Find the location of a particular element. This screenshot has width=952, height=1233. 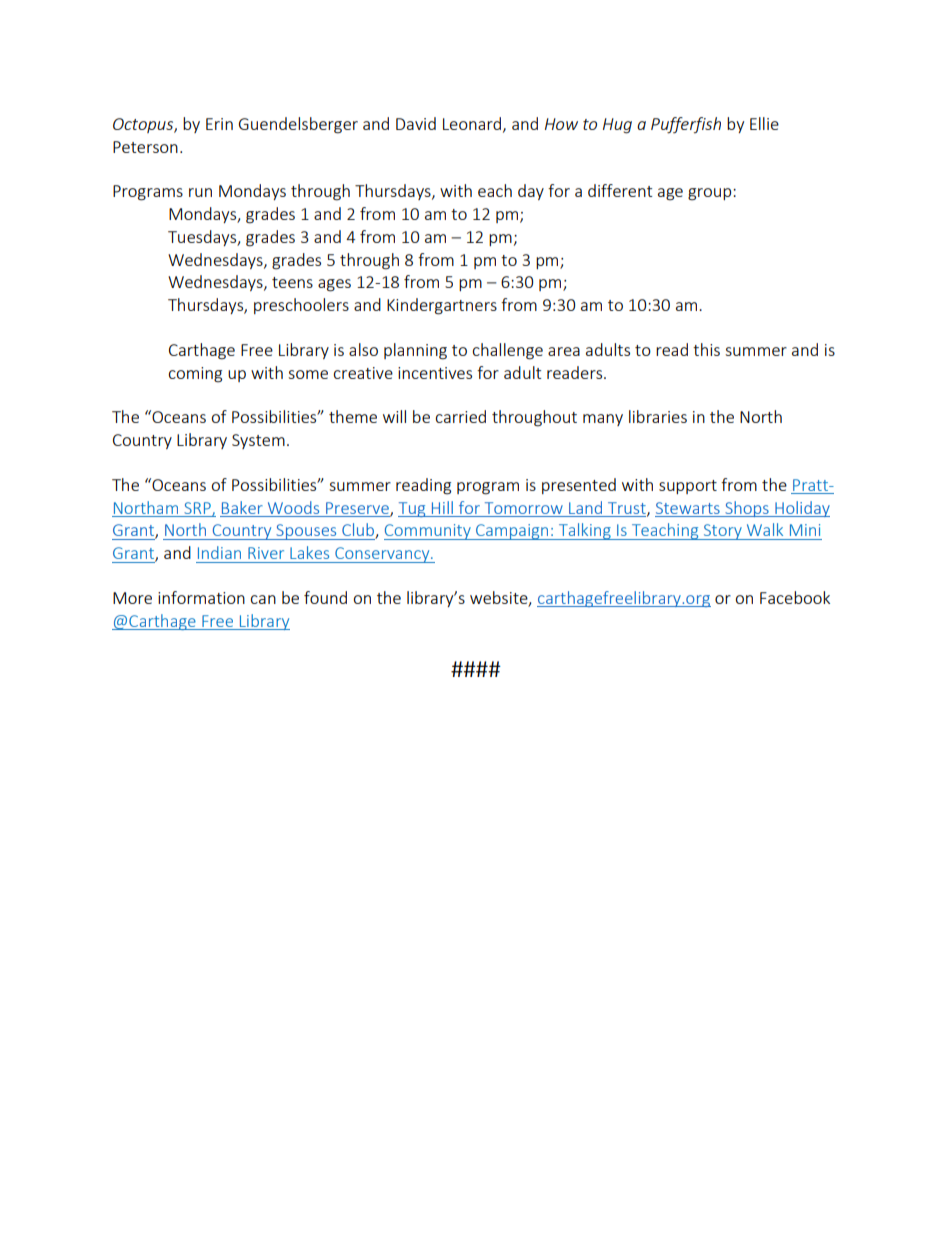

incentives is located at coordinates (435, 373).
